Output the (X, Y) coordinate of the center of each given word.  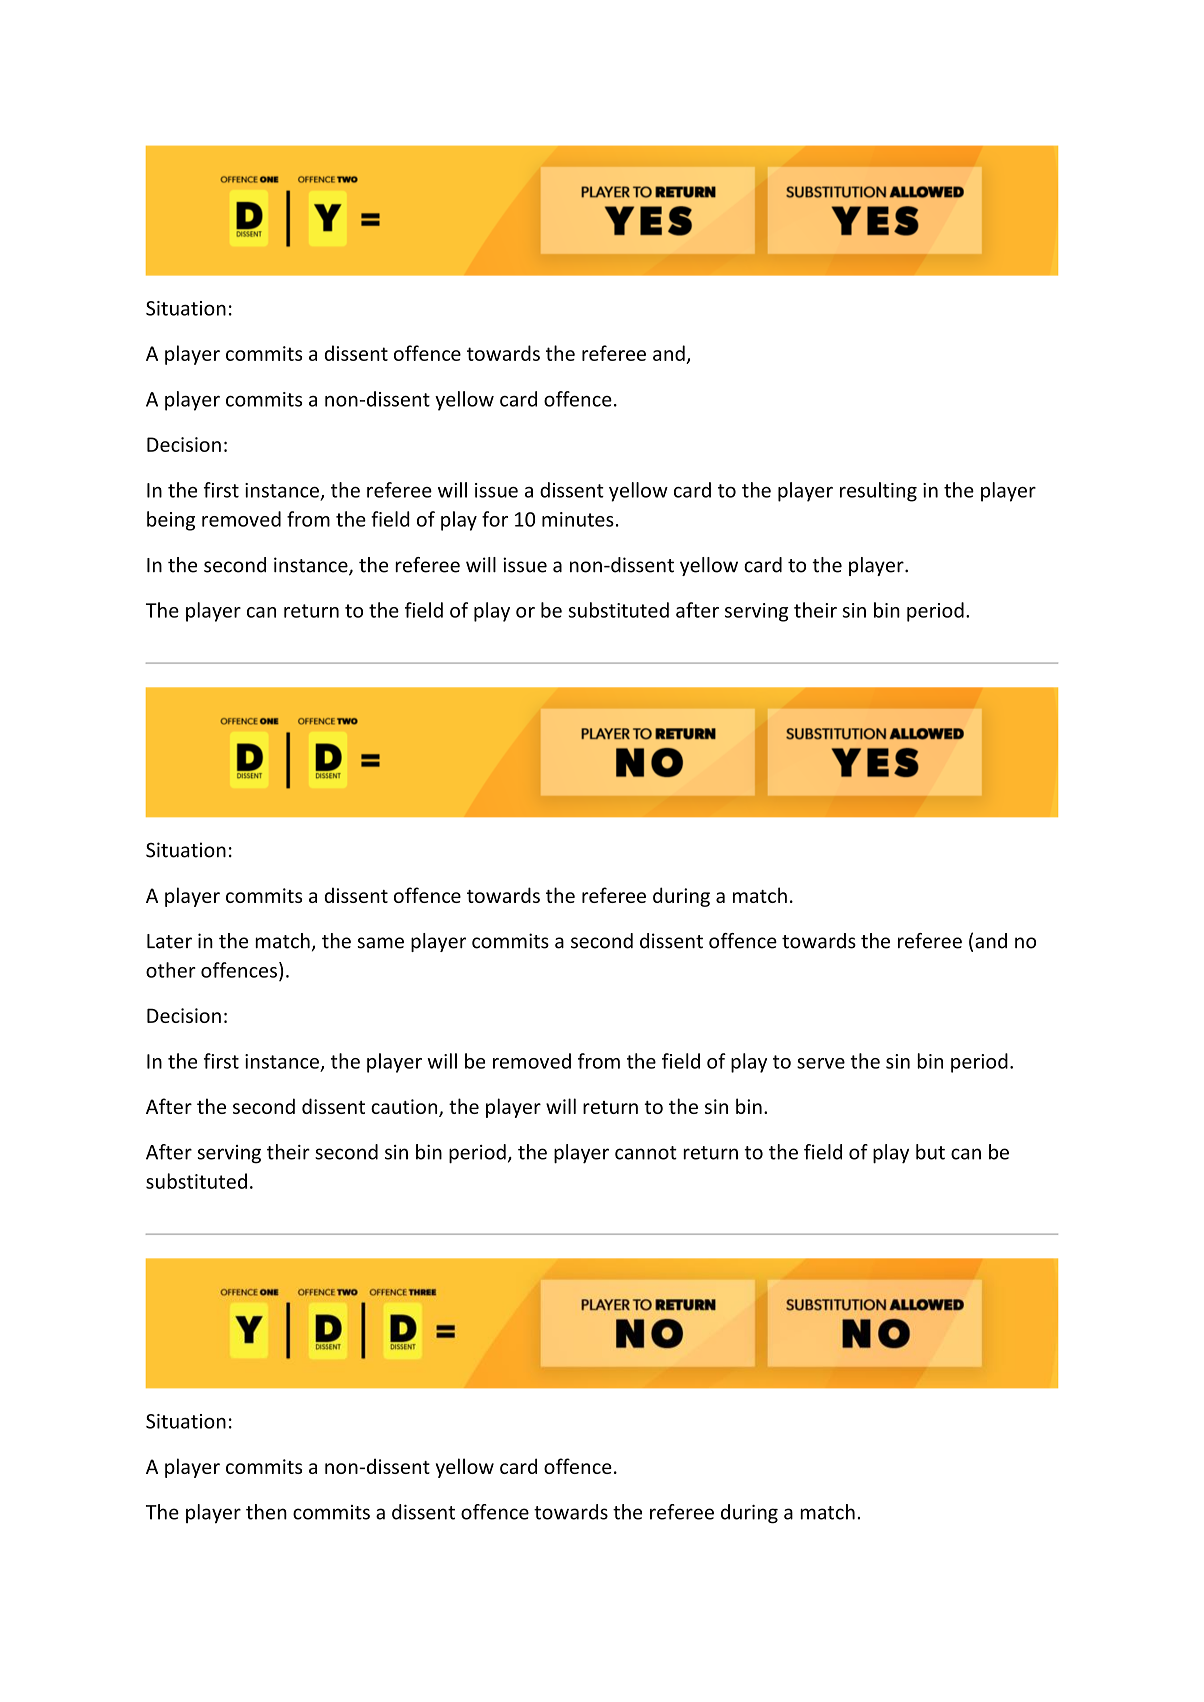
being (171, 521)
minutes (578, 519)
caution (405, 1108)
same (380, 943)
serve (821, 1063)
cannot (646, 1153)
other (171, 970)
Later (169, 941)
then (266, 1512)
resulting (878, 492)
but (930, 1152)
